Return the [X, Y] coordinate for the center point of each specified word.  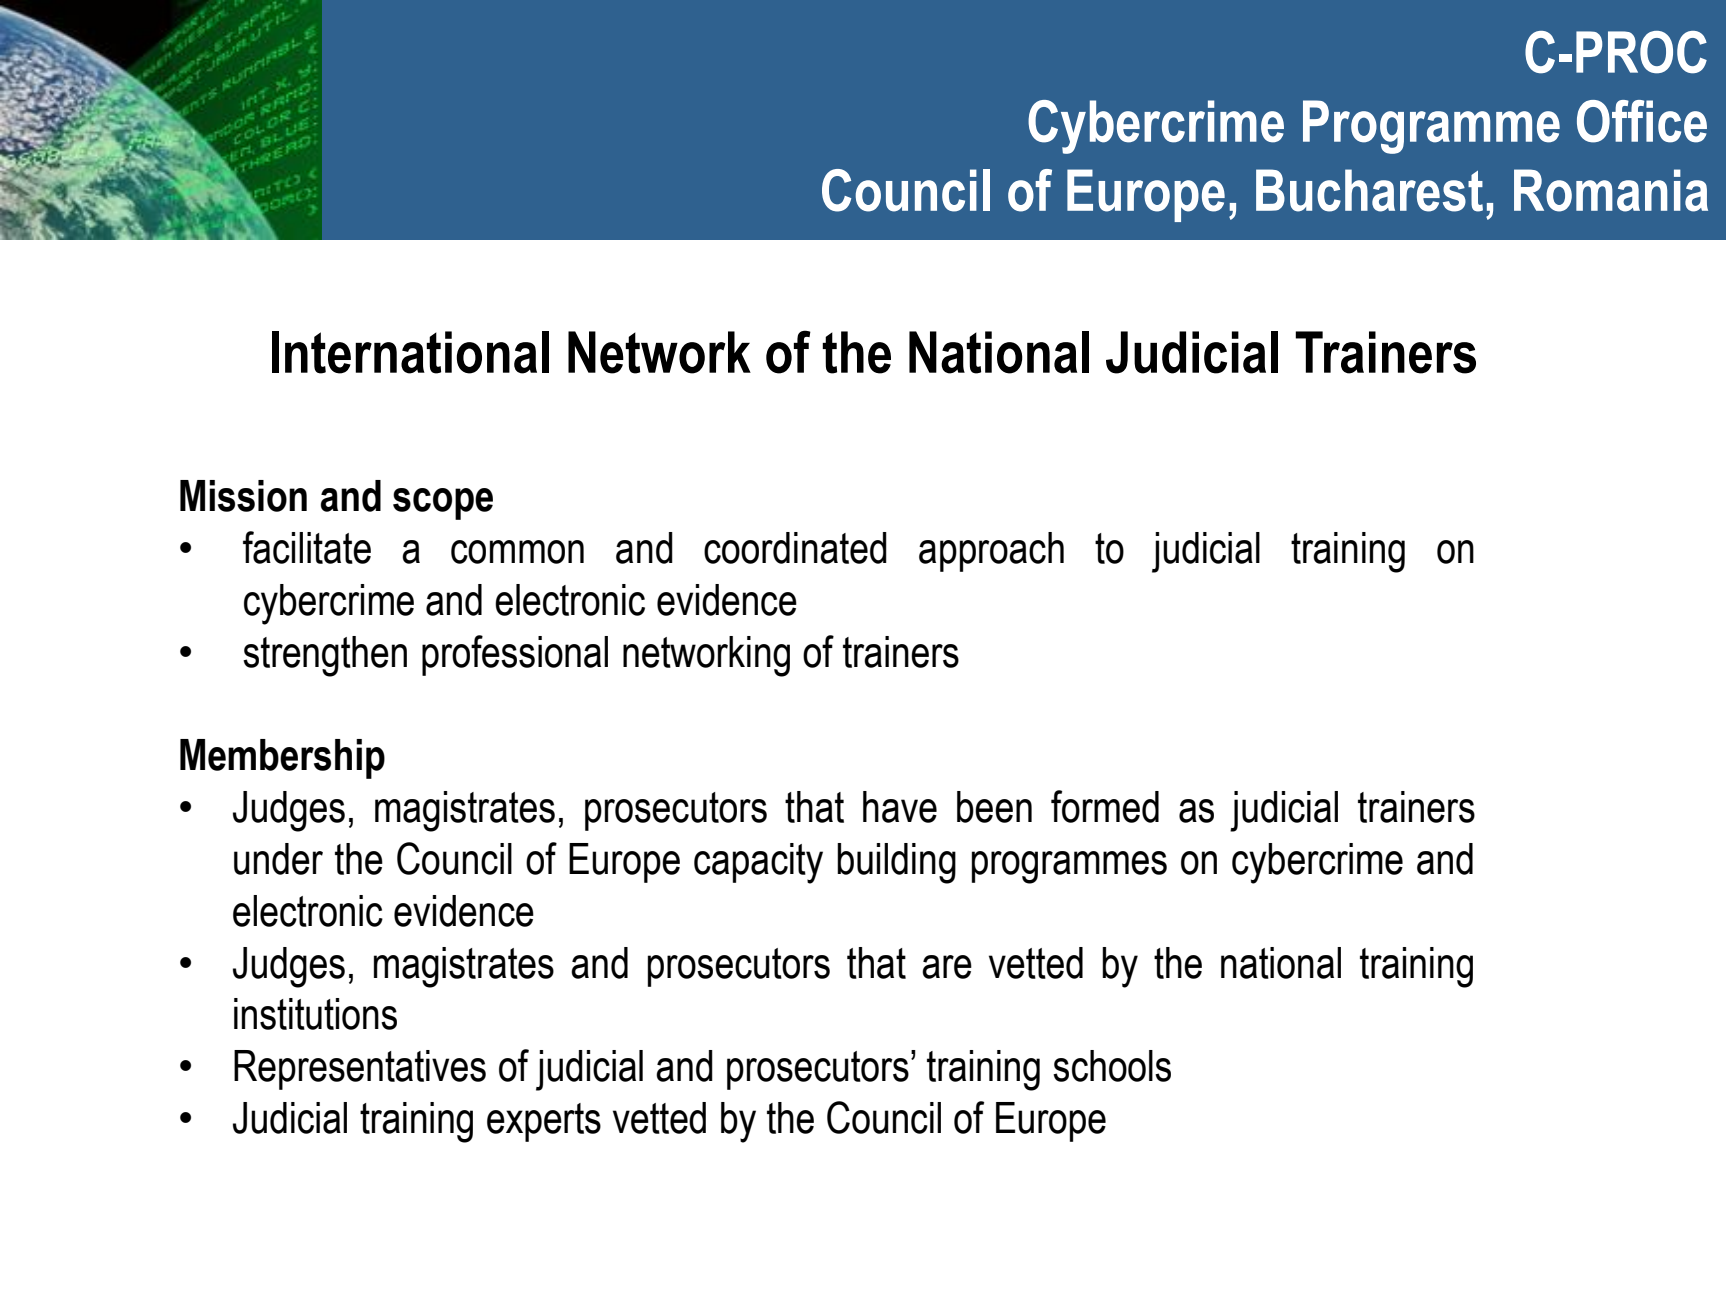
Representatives [360, 1070]
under [278, 859]
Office [1642, 121]
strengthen [325, 656]
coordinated [795, 548]
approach [991, 552]
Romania [1611, 190]
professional [515, 655]
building [896, 863]
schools [1112, 1066]
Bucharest [1369, 190]
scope [443, 504]
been [994, 807]
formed [1105, 806]
